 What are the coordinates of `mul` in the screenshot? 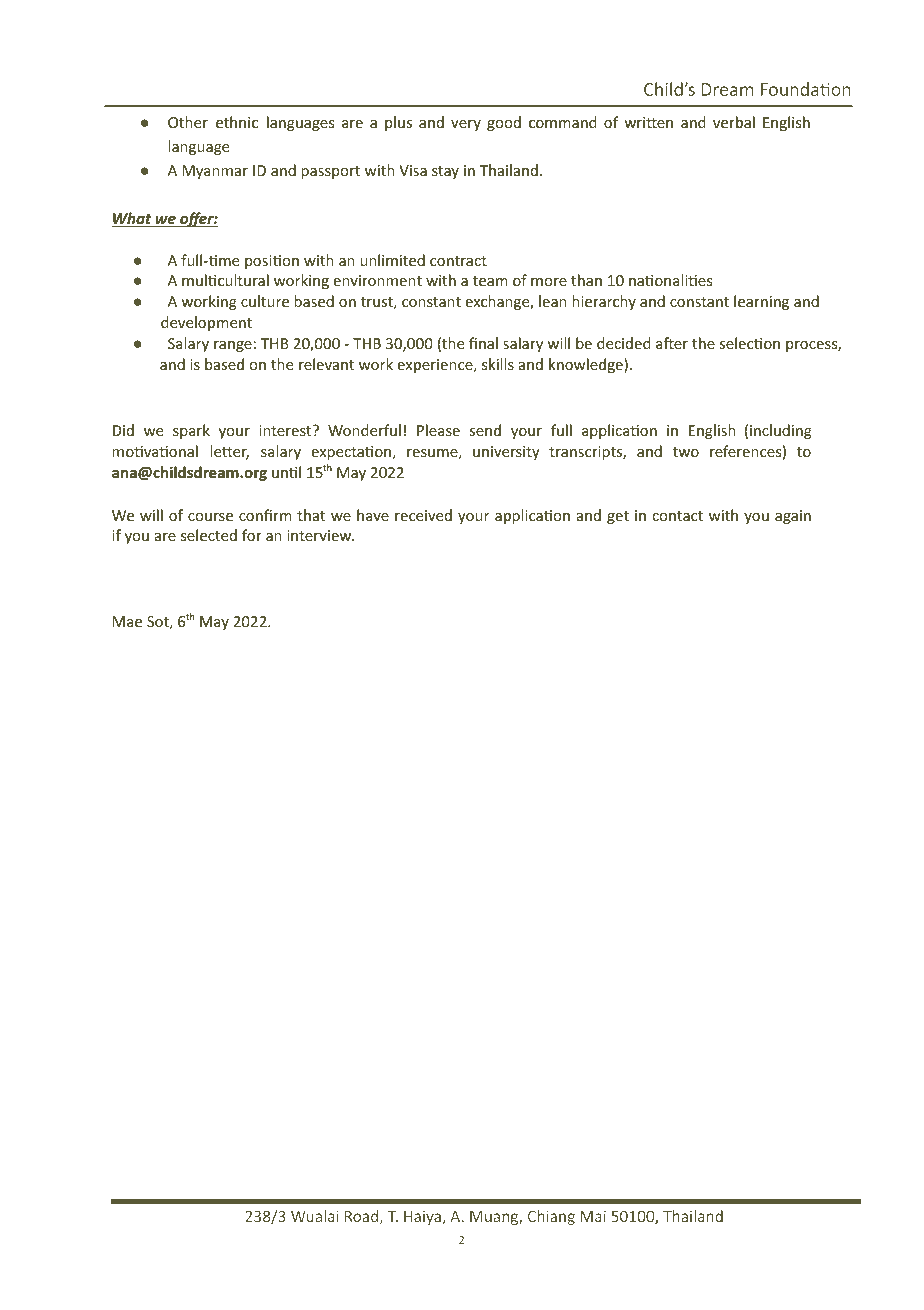 It's located at (195, 280).
